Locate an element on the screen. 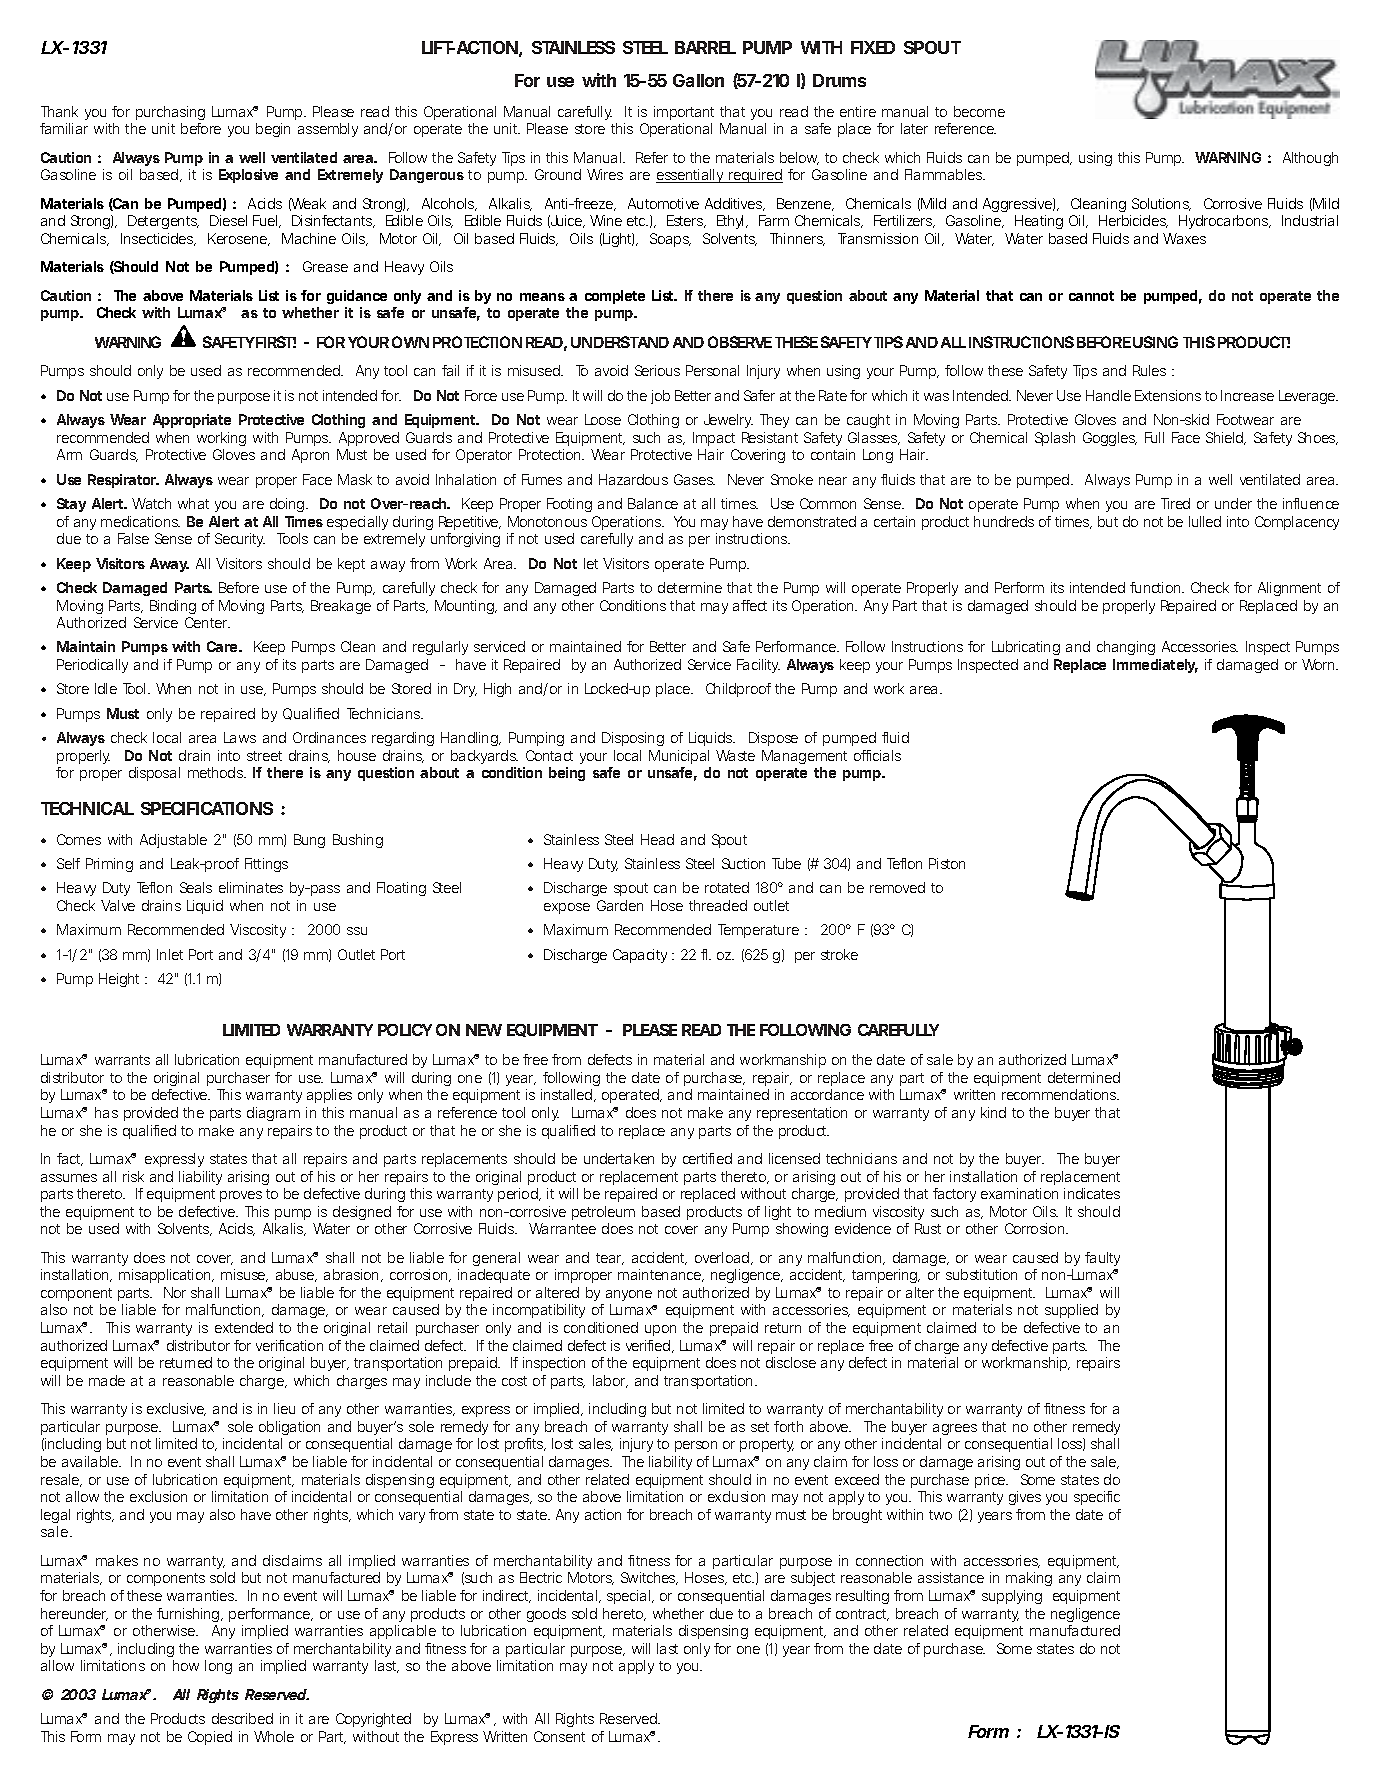  Nor is located at coordinates (175, 1292).
